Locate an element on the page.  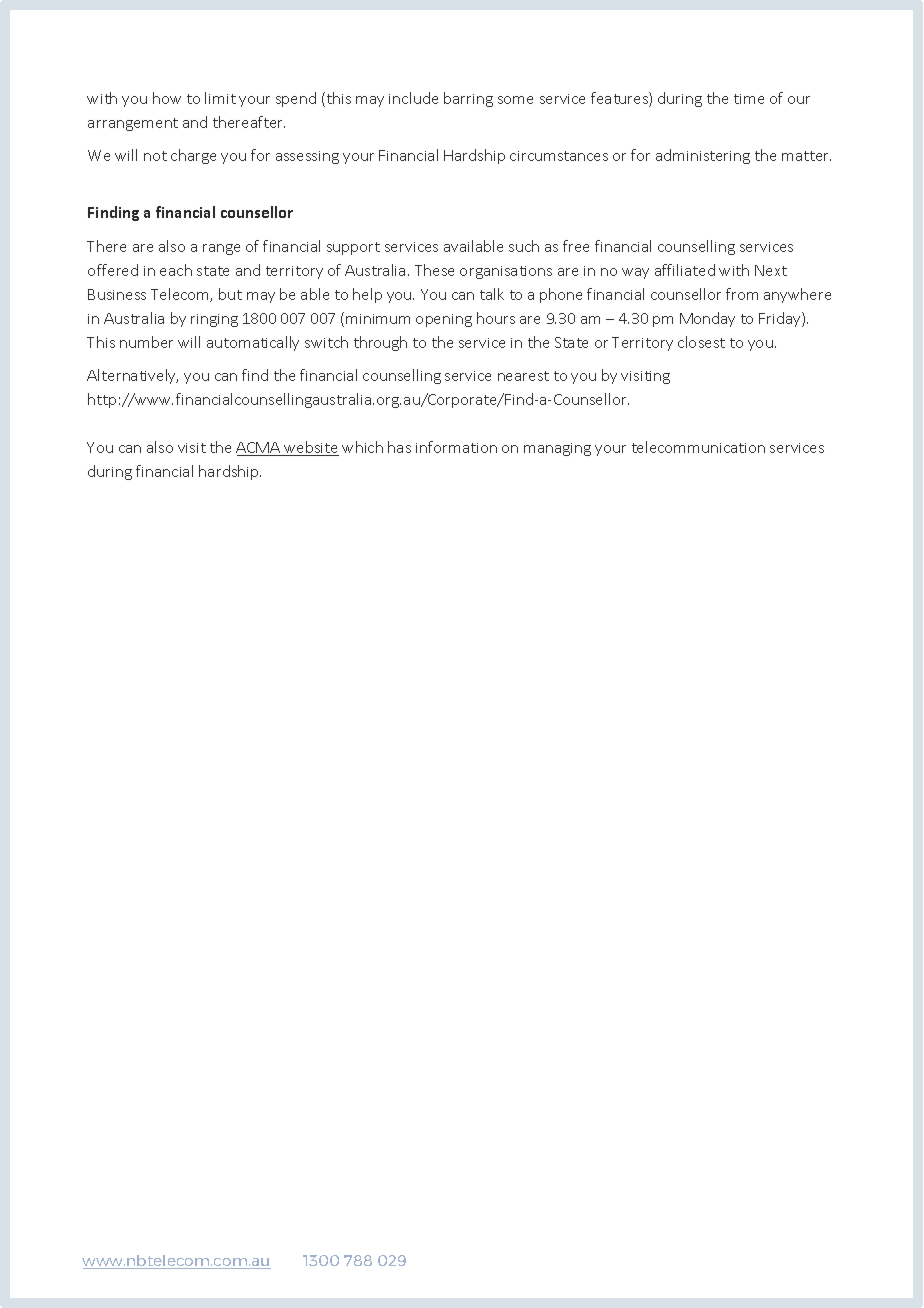
limit is located at coordinates (220, 98).
